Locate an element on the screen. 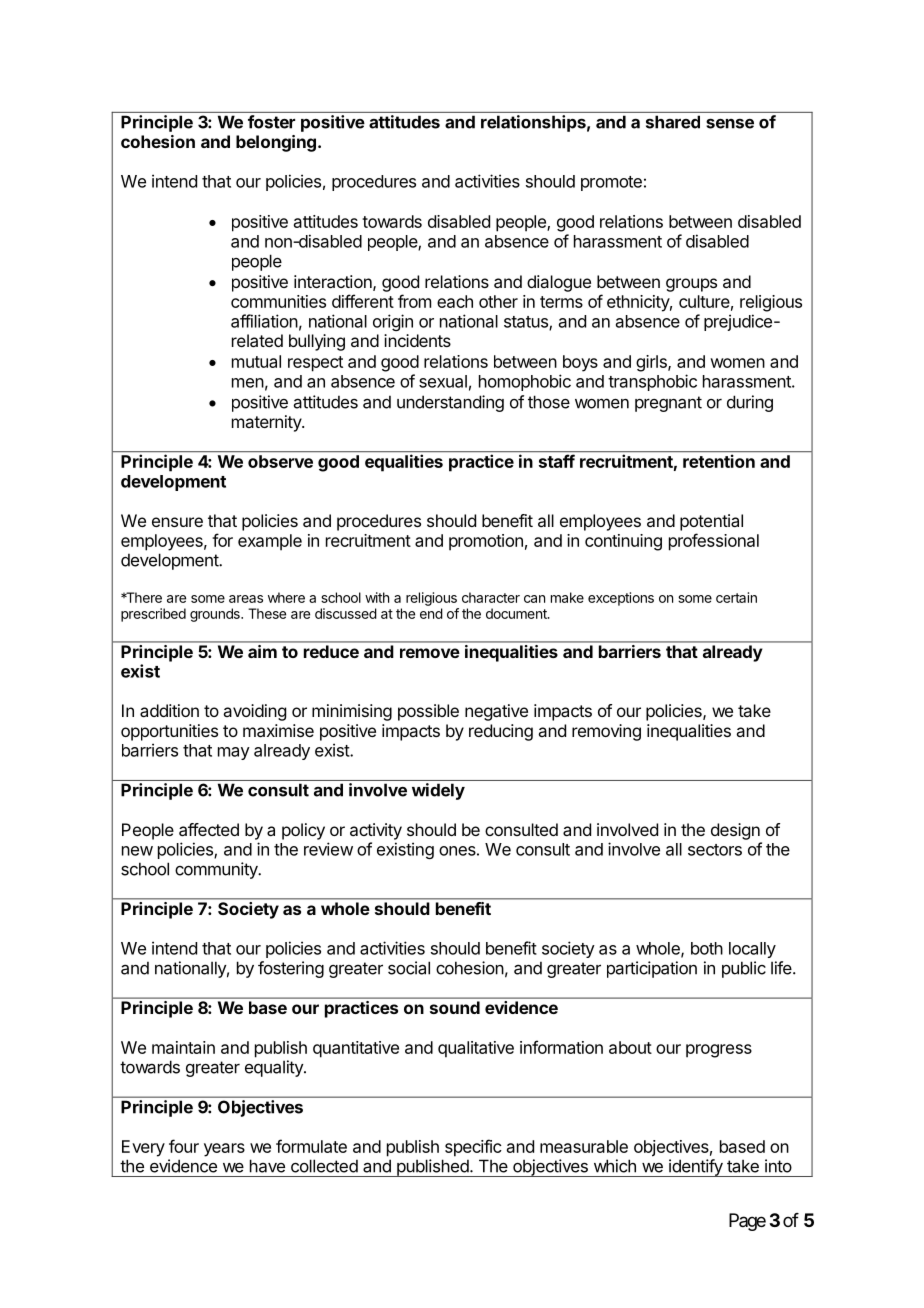 This screenshot has height=1308, width=924. certain is located at coordinates (736, 597).
